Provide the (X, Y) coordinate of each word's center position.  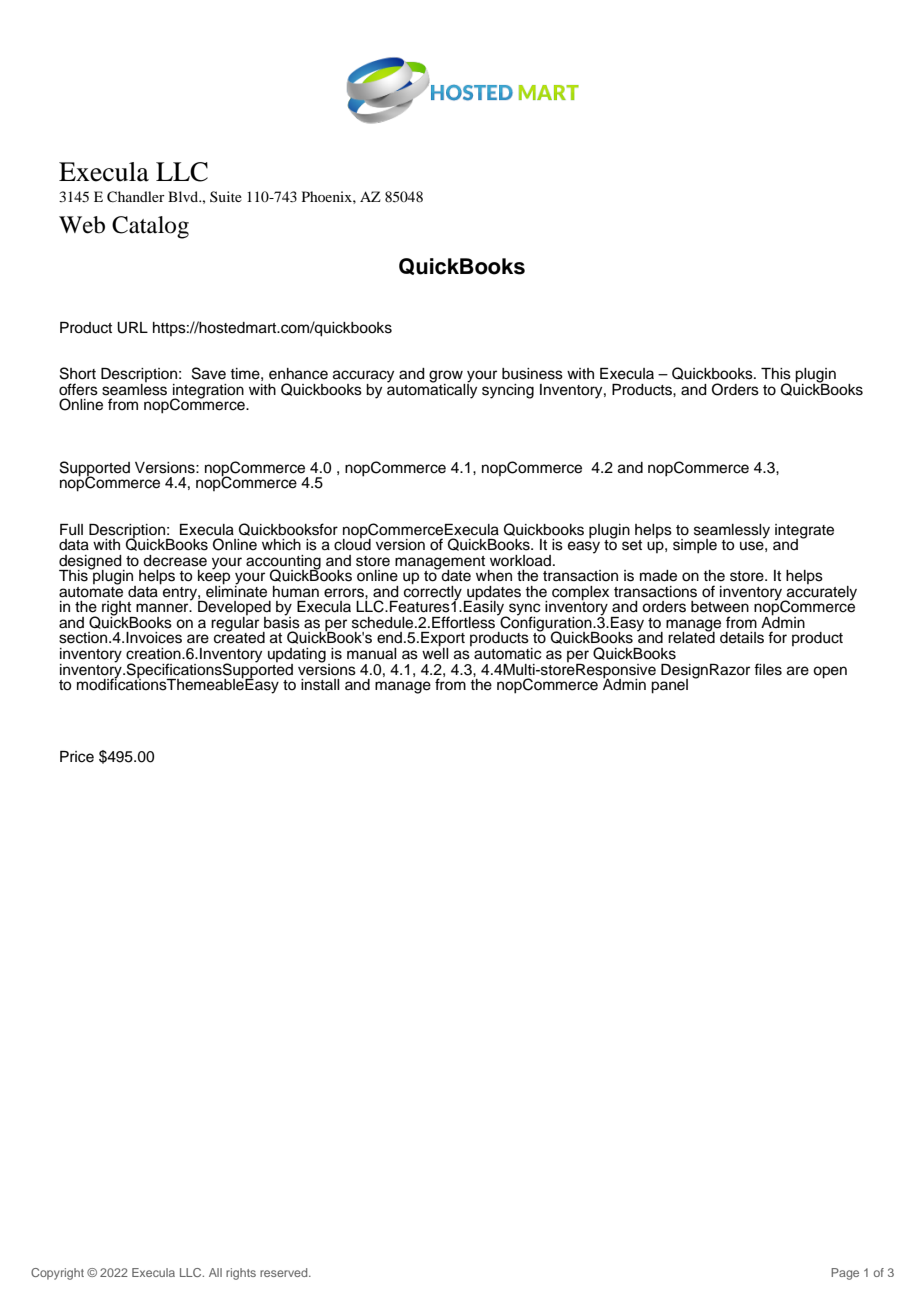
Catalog (150, 227)
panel (669, 686)
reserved (285, 1272)
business (532, 374)
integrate (804, 532)
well (435, 652)
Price (77, 757)
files (768, 669)
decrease (175, 561)
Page (845, 1274)
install (320, 685)
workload (520, 561)
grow (447, 377)
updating (297, 656)
